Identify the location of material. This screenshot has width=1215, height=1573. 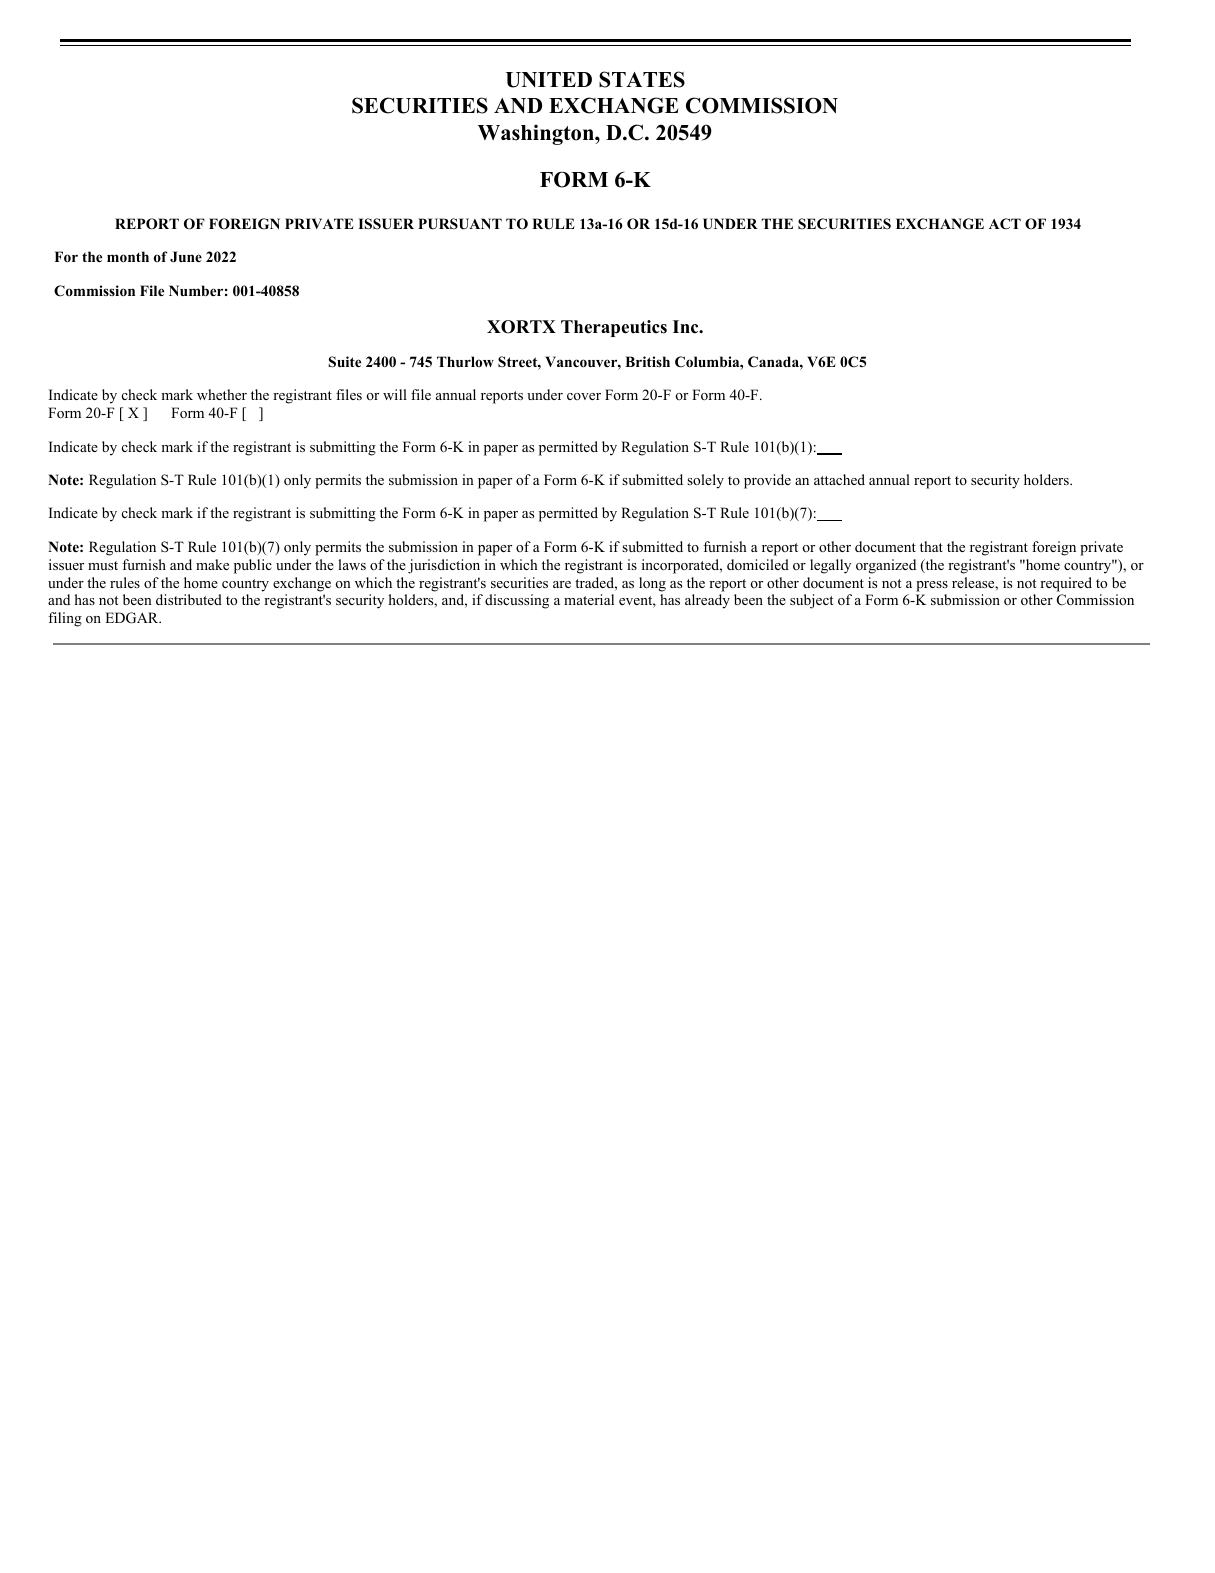
(589, 599).
